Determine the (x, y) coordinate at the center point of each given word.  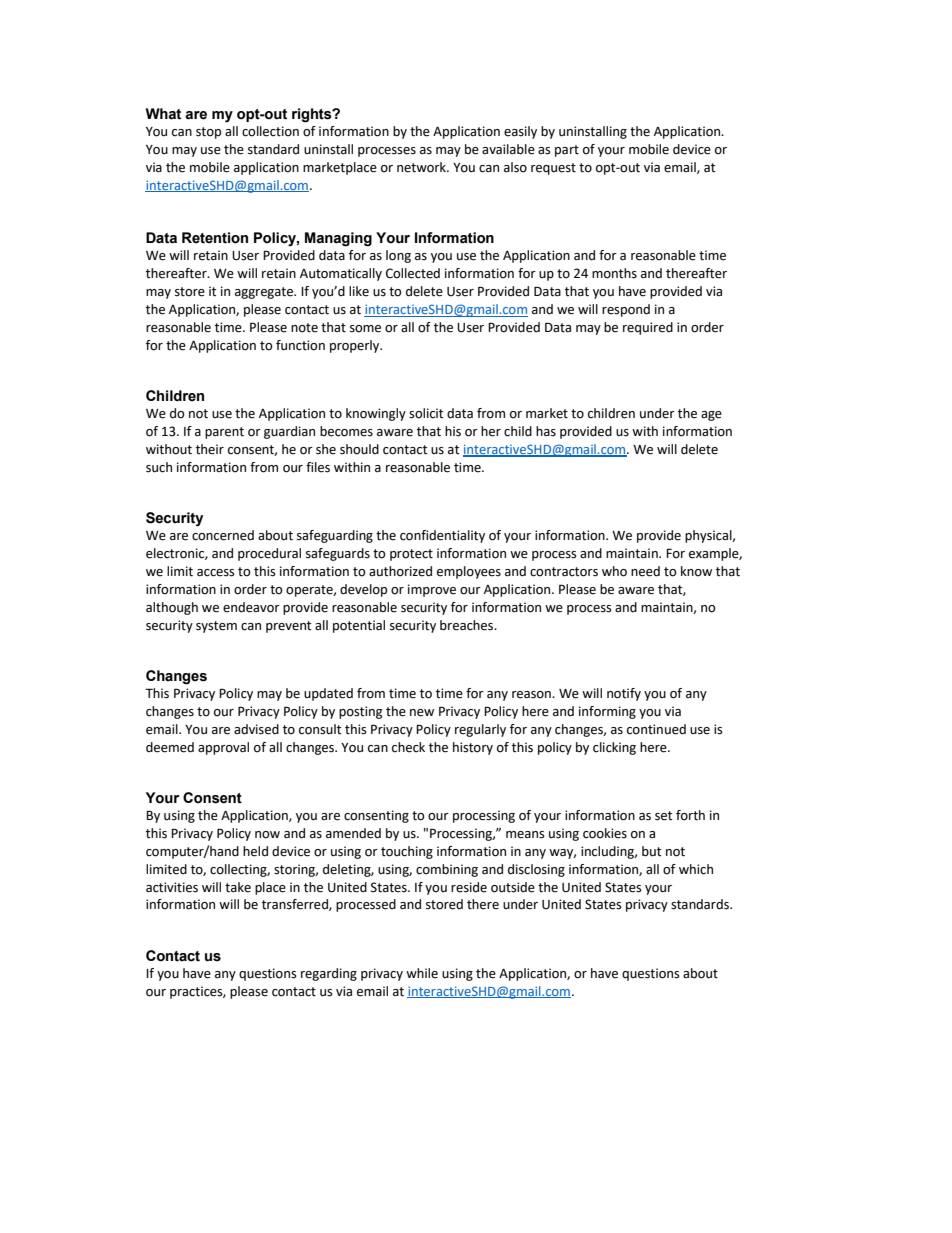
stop (208, 133)
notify (624, 694)
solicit (426, 413)
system (216, 627)
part (567, 151)
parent (224, 433)
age (711, 416)
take (238, 887)
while (422, 973)
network (423, 167)
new (422, 713)
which (696, 869)
